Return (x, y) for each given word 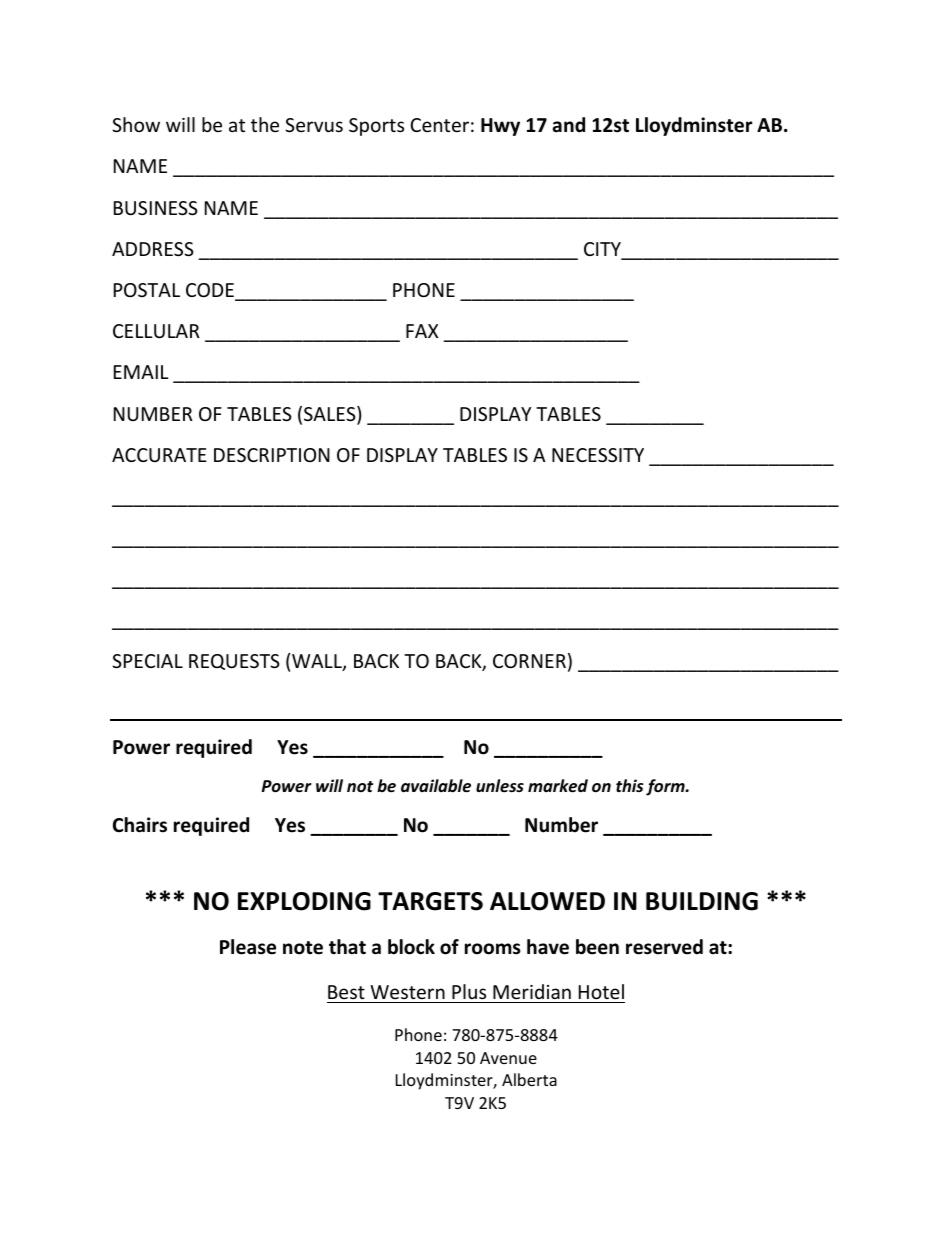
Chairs (140, 825)
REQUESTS (234, 662)
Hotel (601, 991)
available (436, 786)
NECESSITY (598, 455)
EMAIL (141, 372)
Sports (376, 127)
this (630, 786)
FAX (422, 331)
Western (407, 992)
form (666, 787)
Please (248, 947)
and (569, 125)
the (265, 124)
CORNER (529, 661)
